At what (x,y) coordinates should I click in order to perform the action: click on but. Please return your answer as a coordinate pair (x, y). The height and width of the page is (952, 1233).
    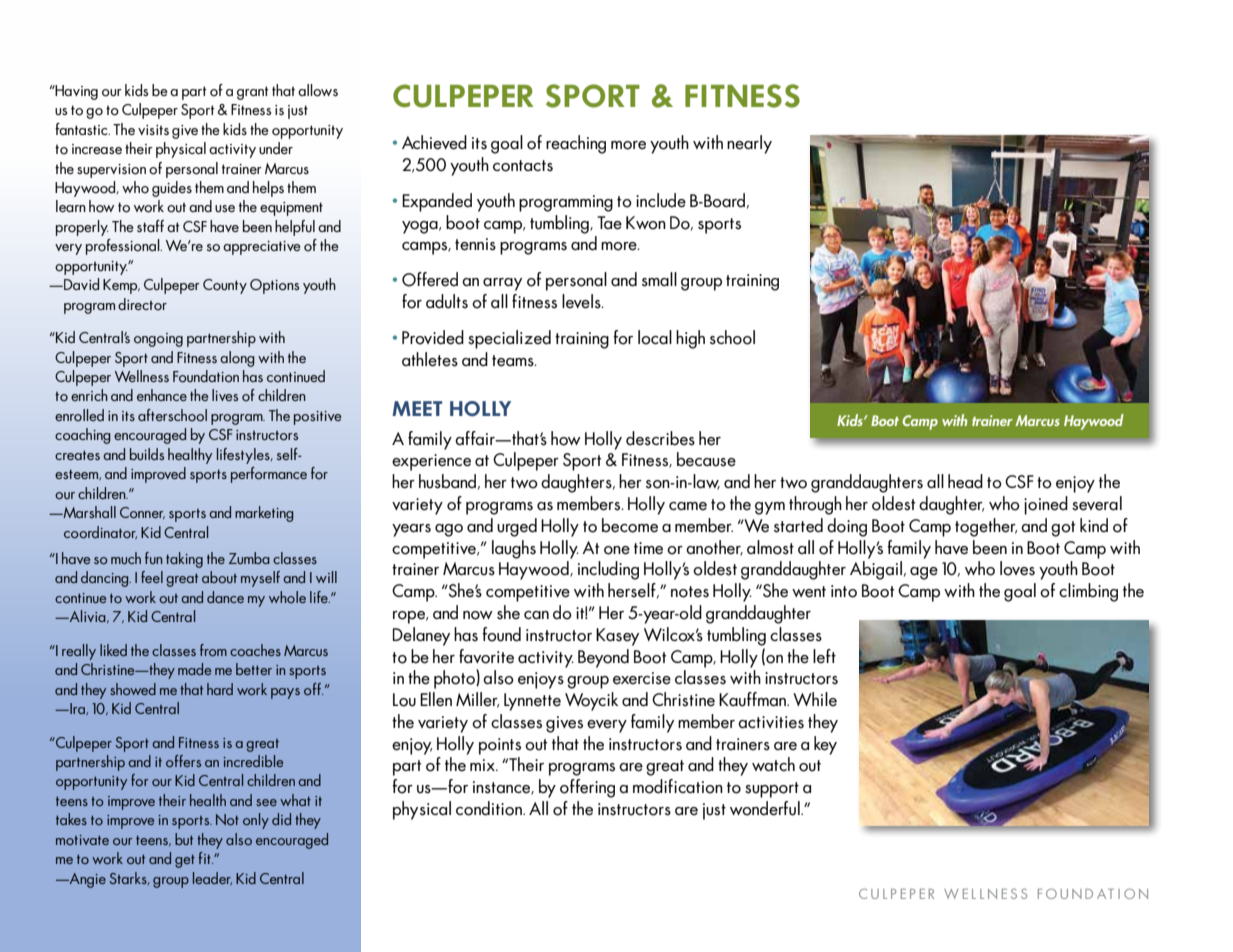
    Looking at the image, I should click on (184, 839).
